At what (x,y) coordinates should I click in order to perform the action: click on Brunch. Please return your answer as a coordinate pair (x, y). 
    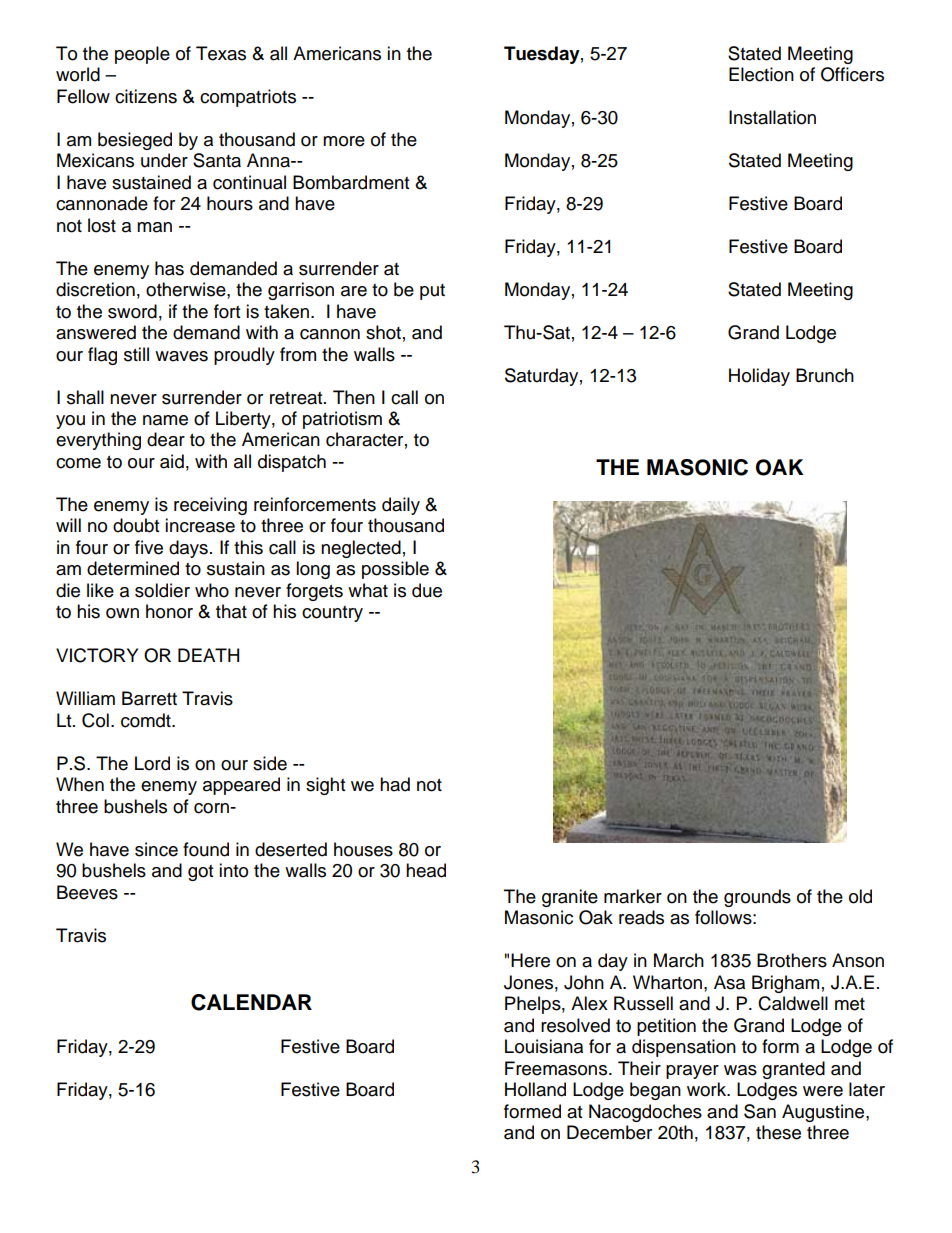
    Looking at the image, I should click on (825, 375).
